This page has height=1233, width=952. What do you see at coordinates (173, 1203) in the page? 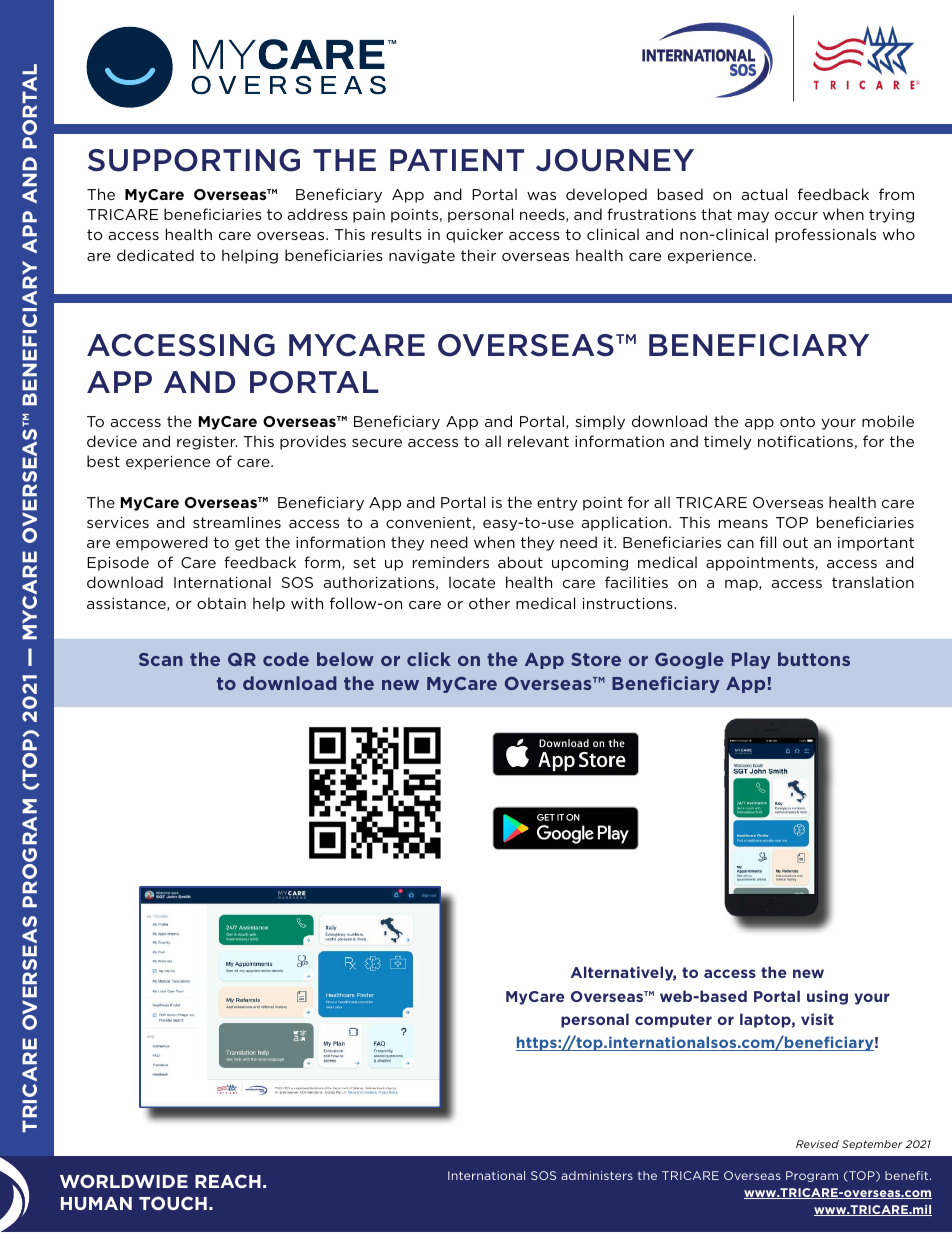
I see `TOUCH` at bounding box center [173, 1203].
